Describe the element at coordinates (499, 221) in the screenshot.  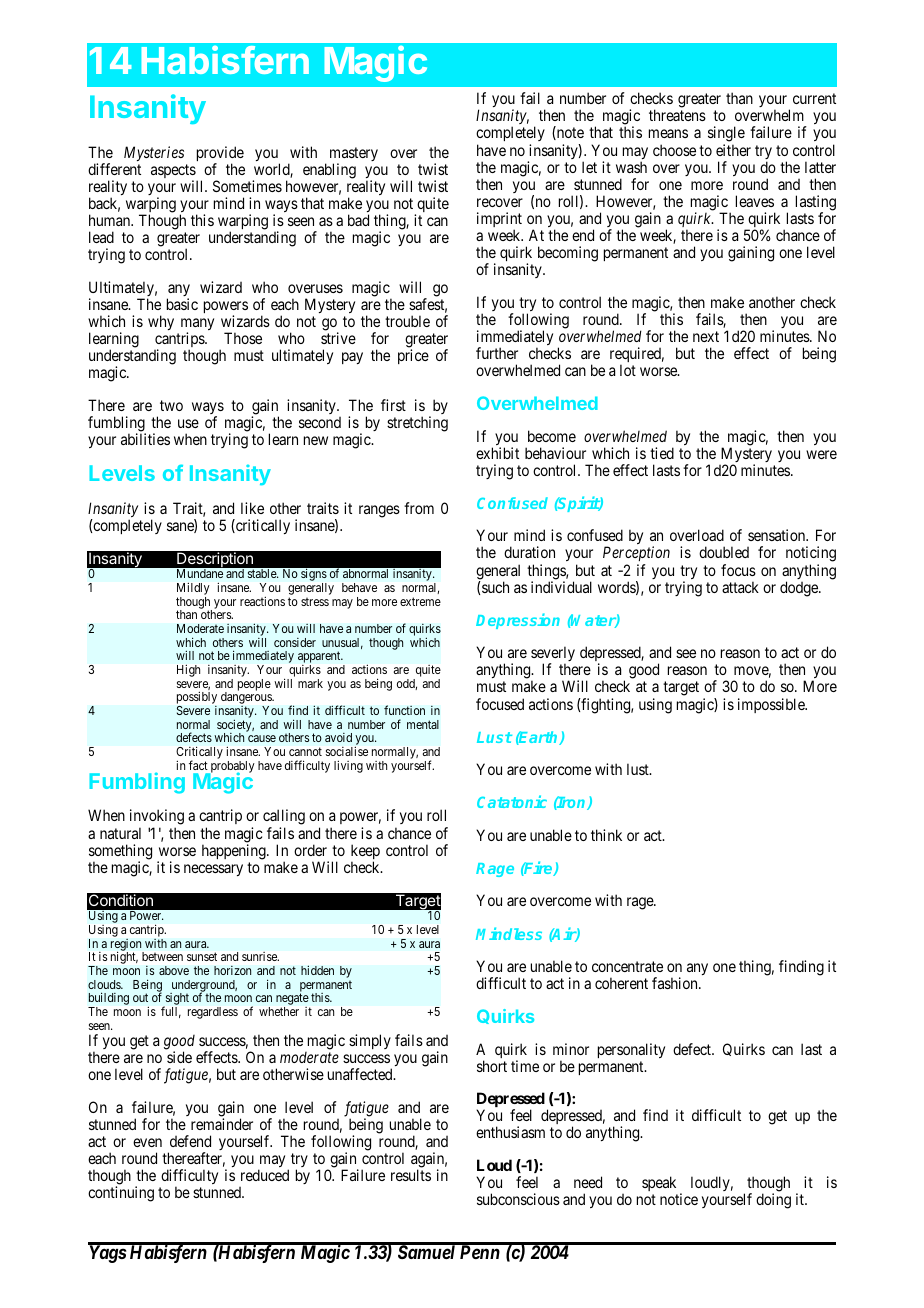
I see `imprint` at that location.
